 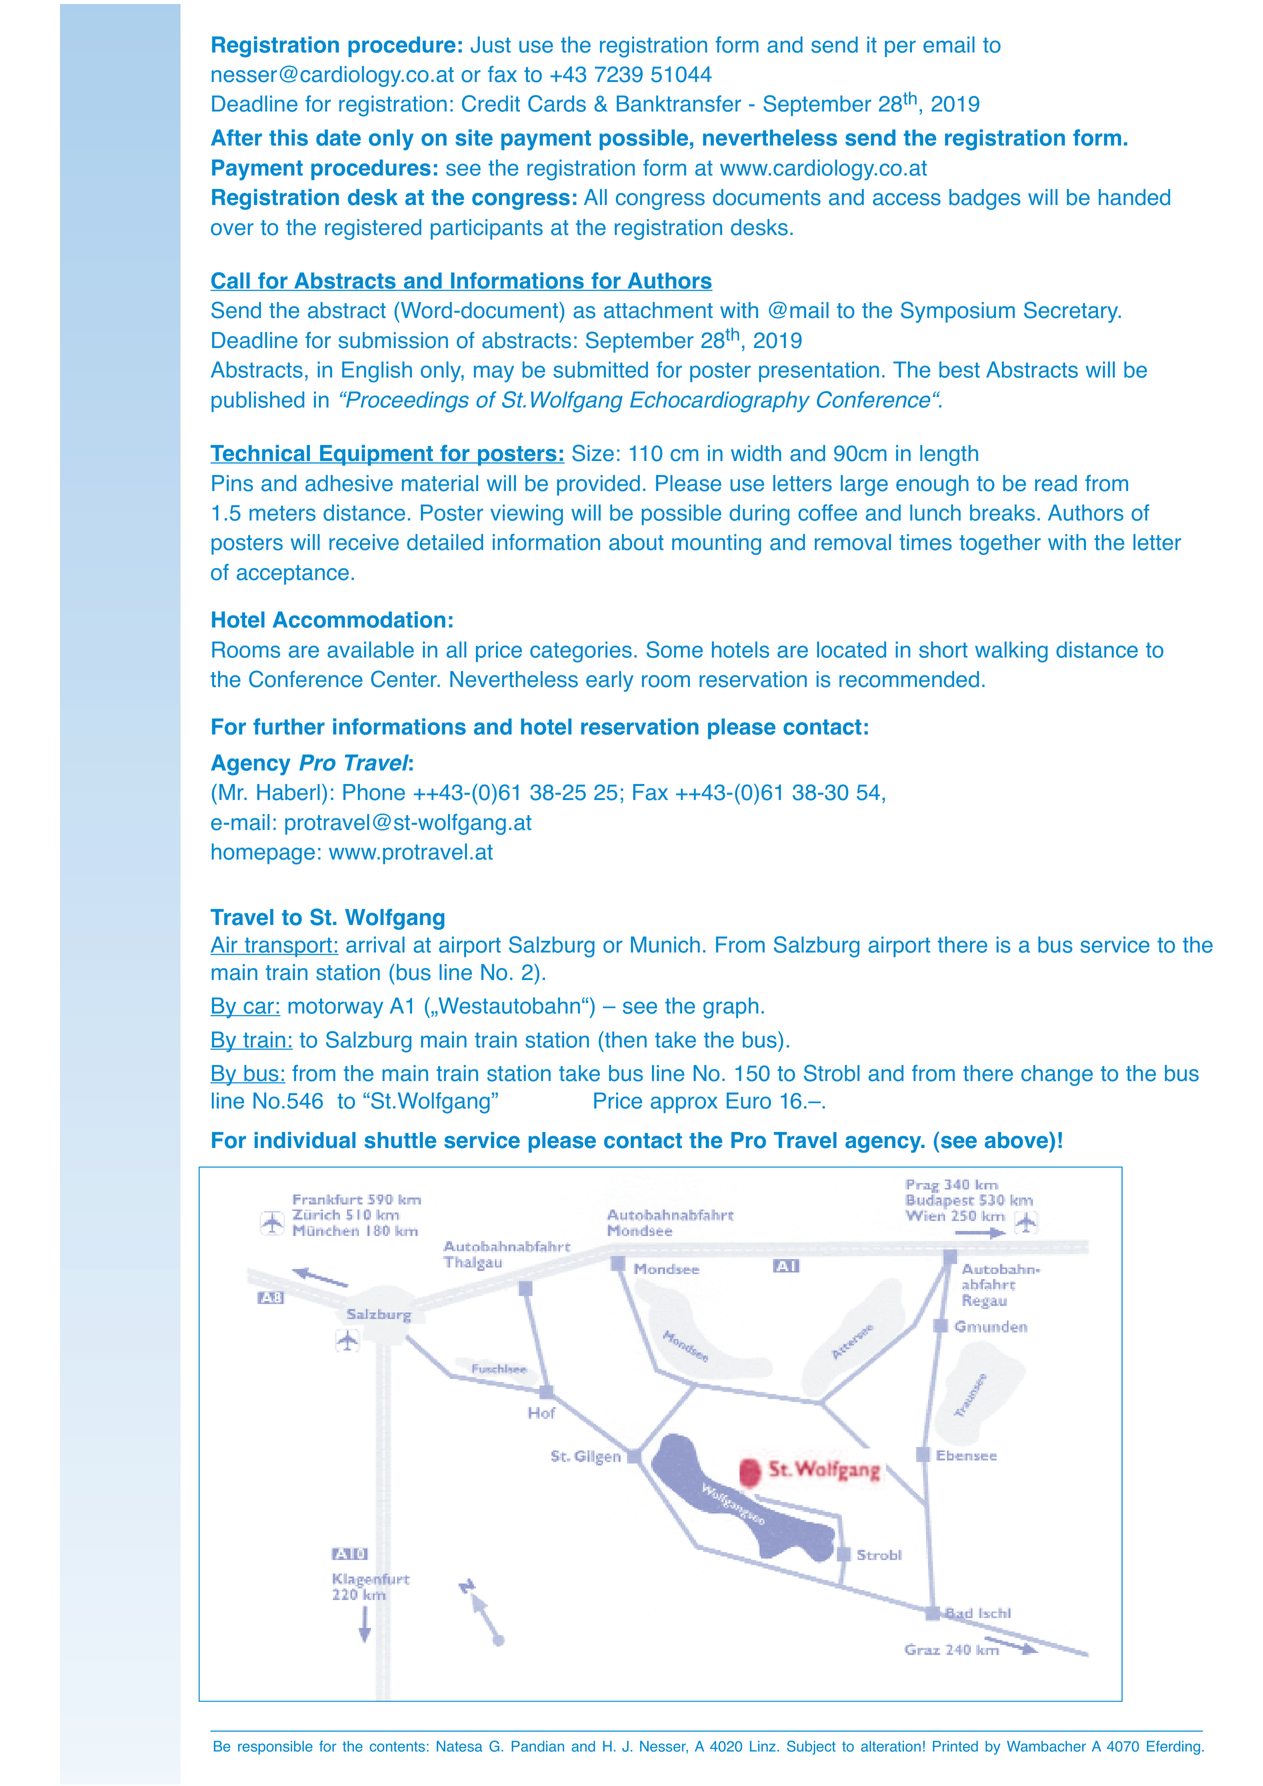 I want to click on date, so click(x=338, y=137).
